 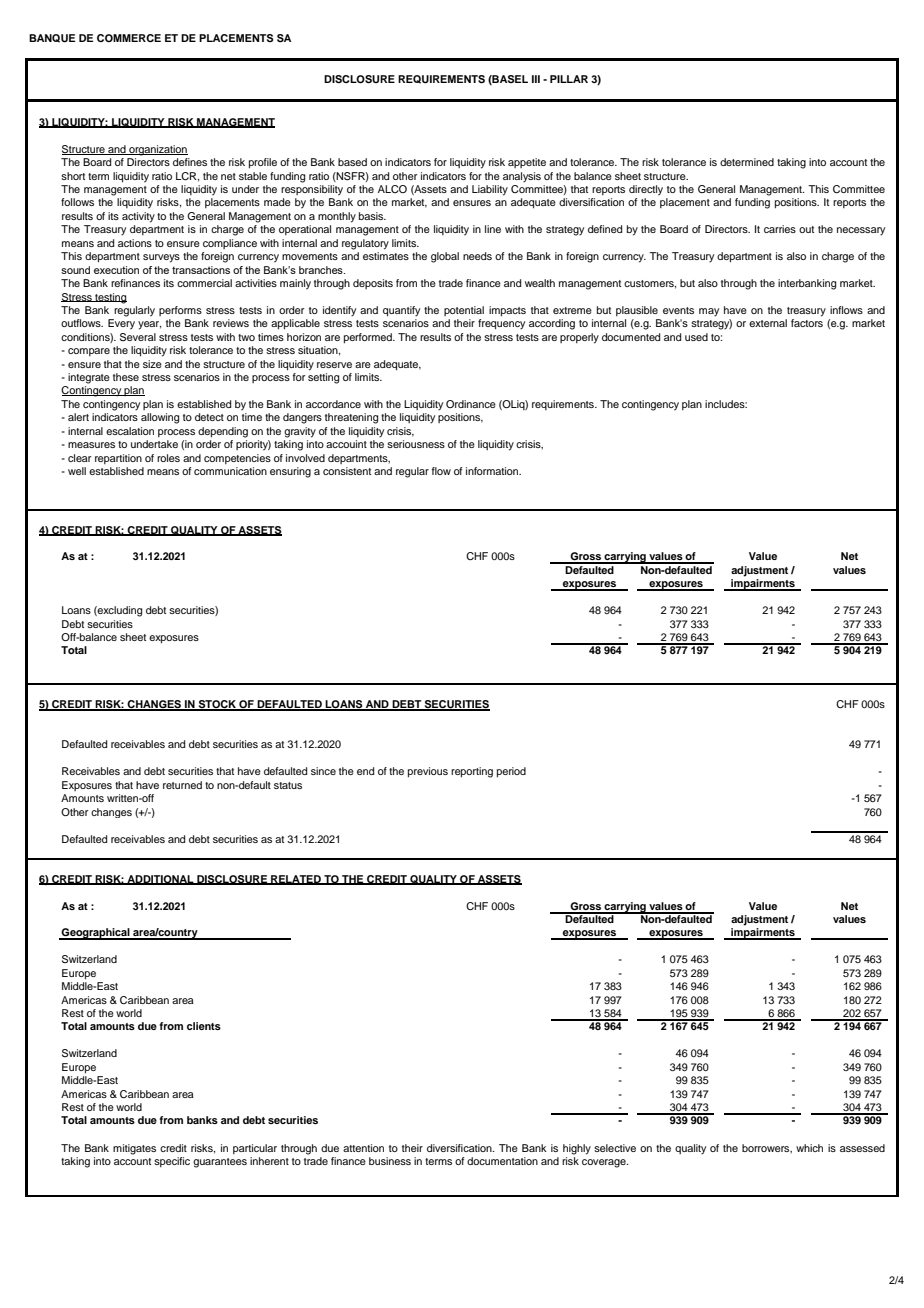 What do you see at coordinates (493, 471) in the page?
I see `information` at bounding box center [493, 471].
